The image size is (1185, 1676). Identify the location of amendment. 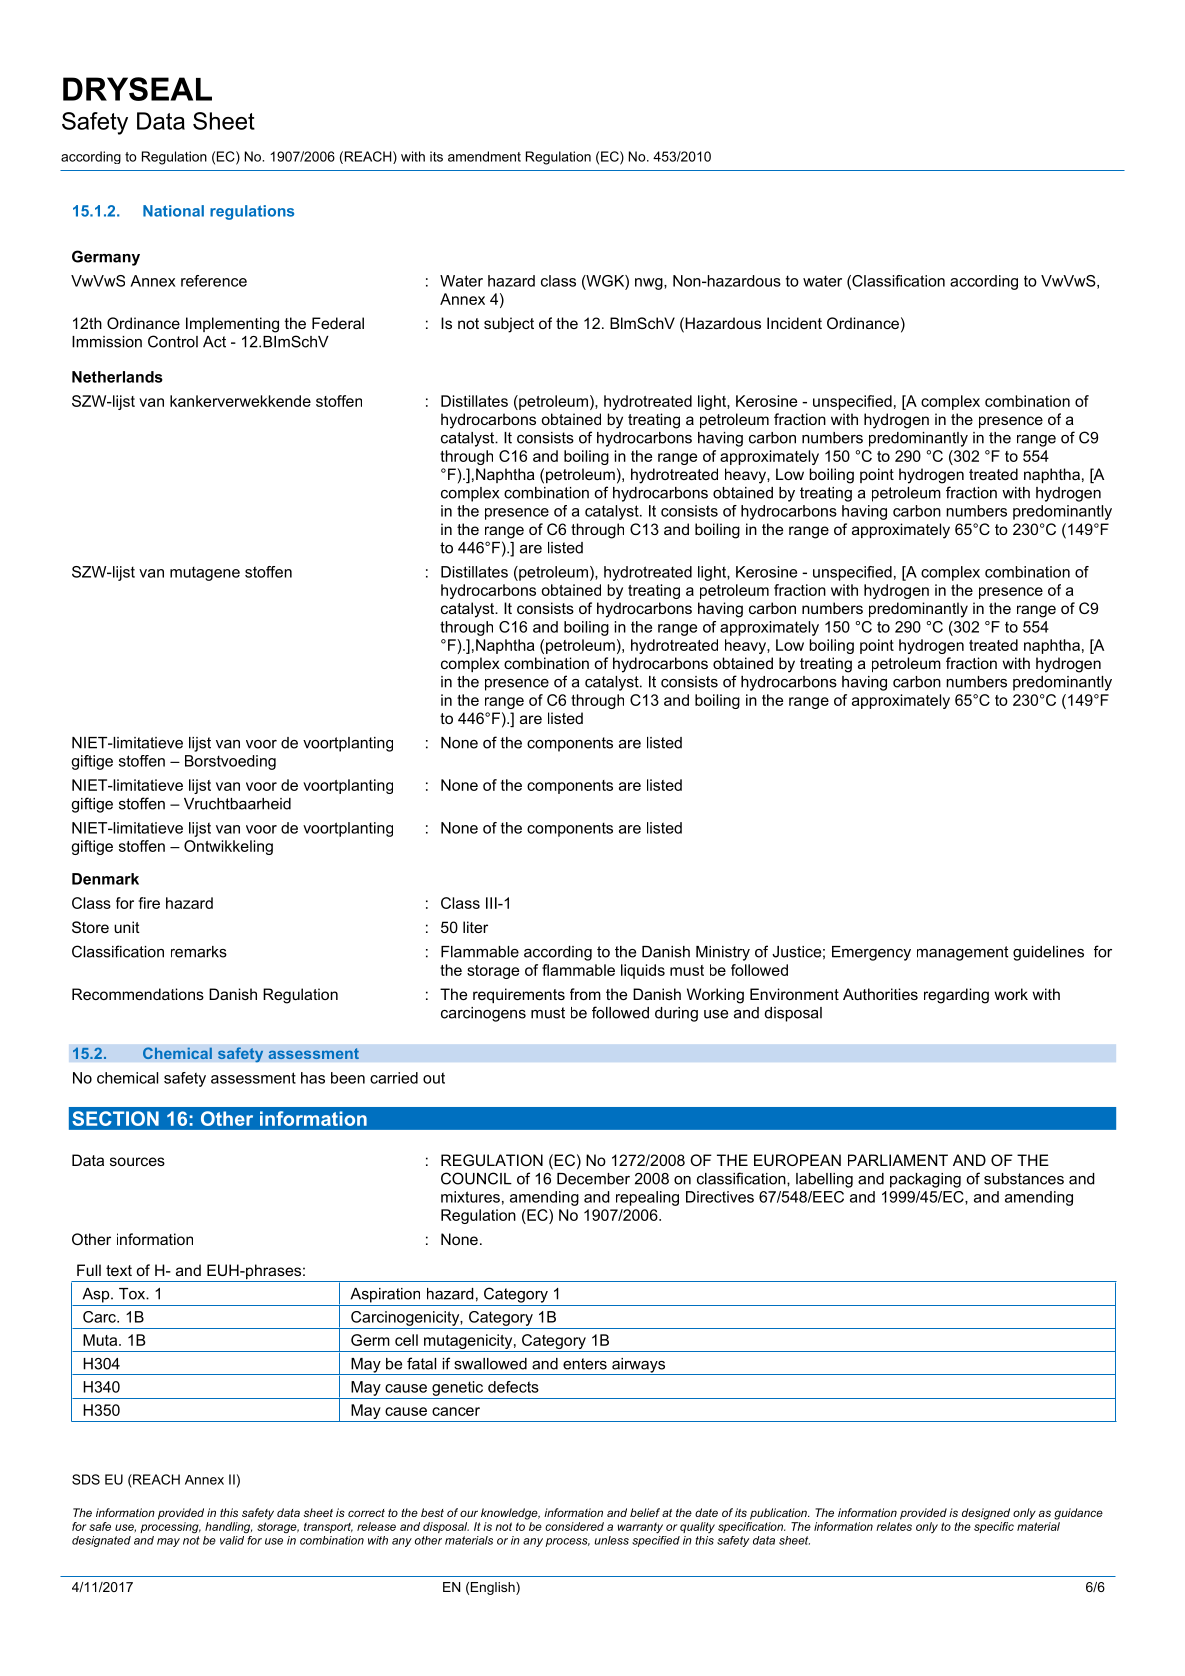
(484, 156).
